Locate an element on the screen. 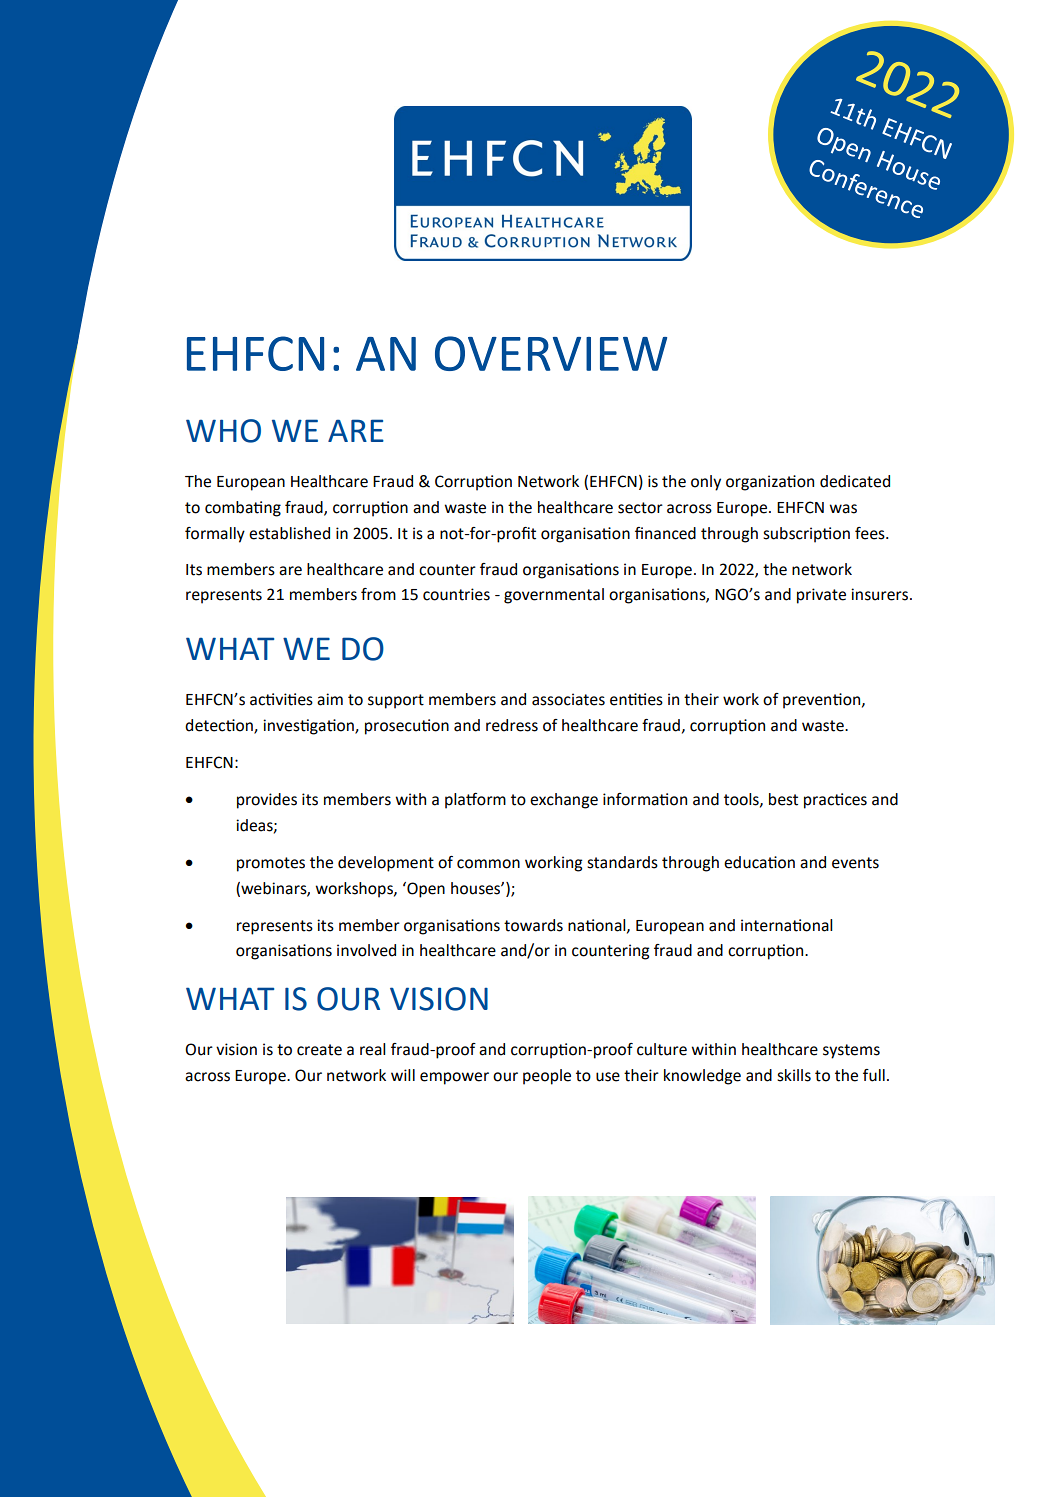 Image resolution: width=1059 pixels, height=1497 pixels. OVERVIEW is located at coordinates (551, 353).
